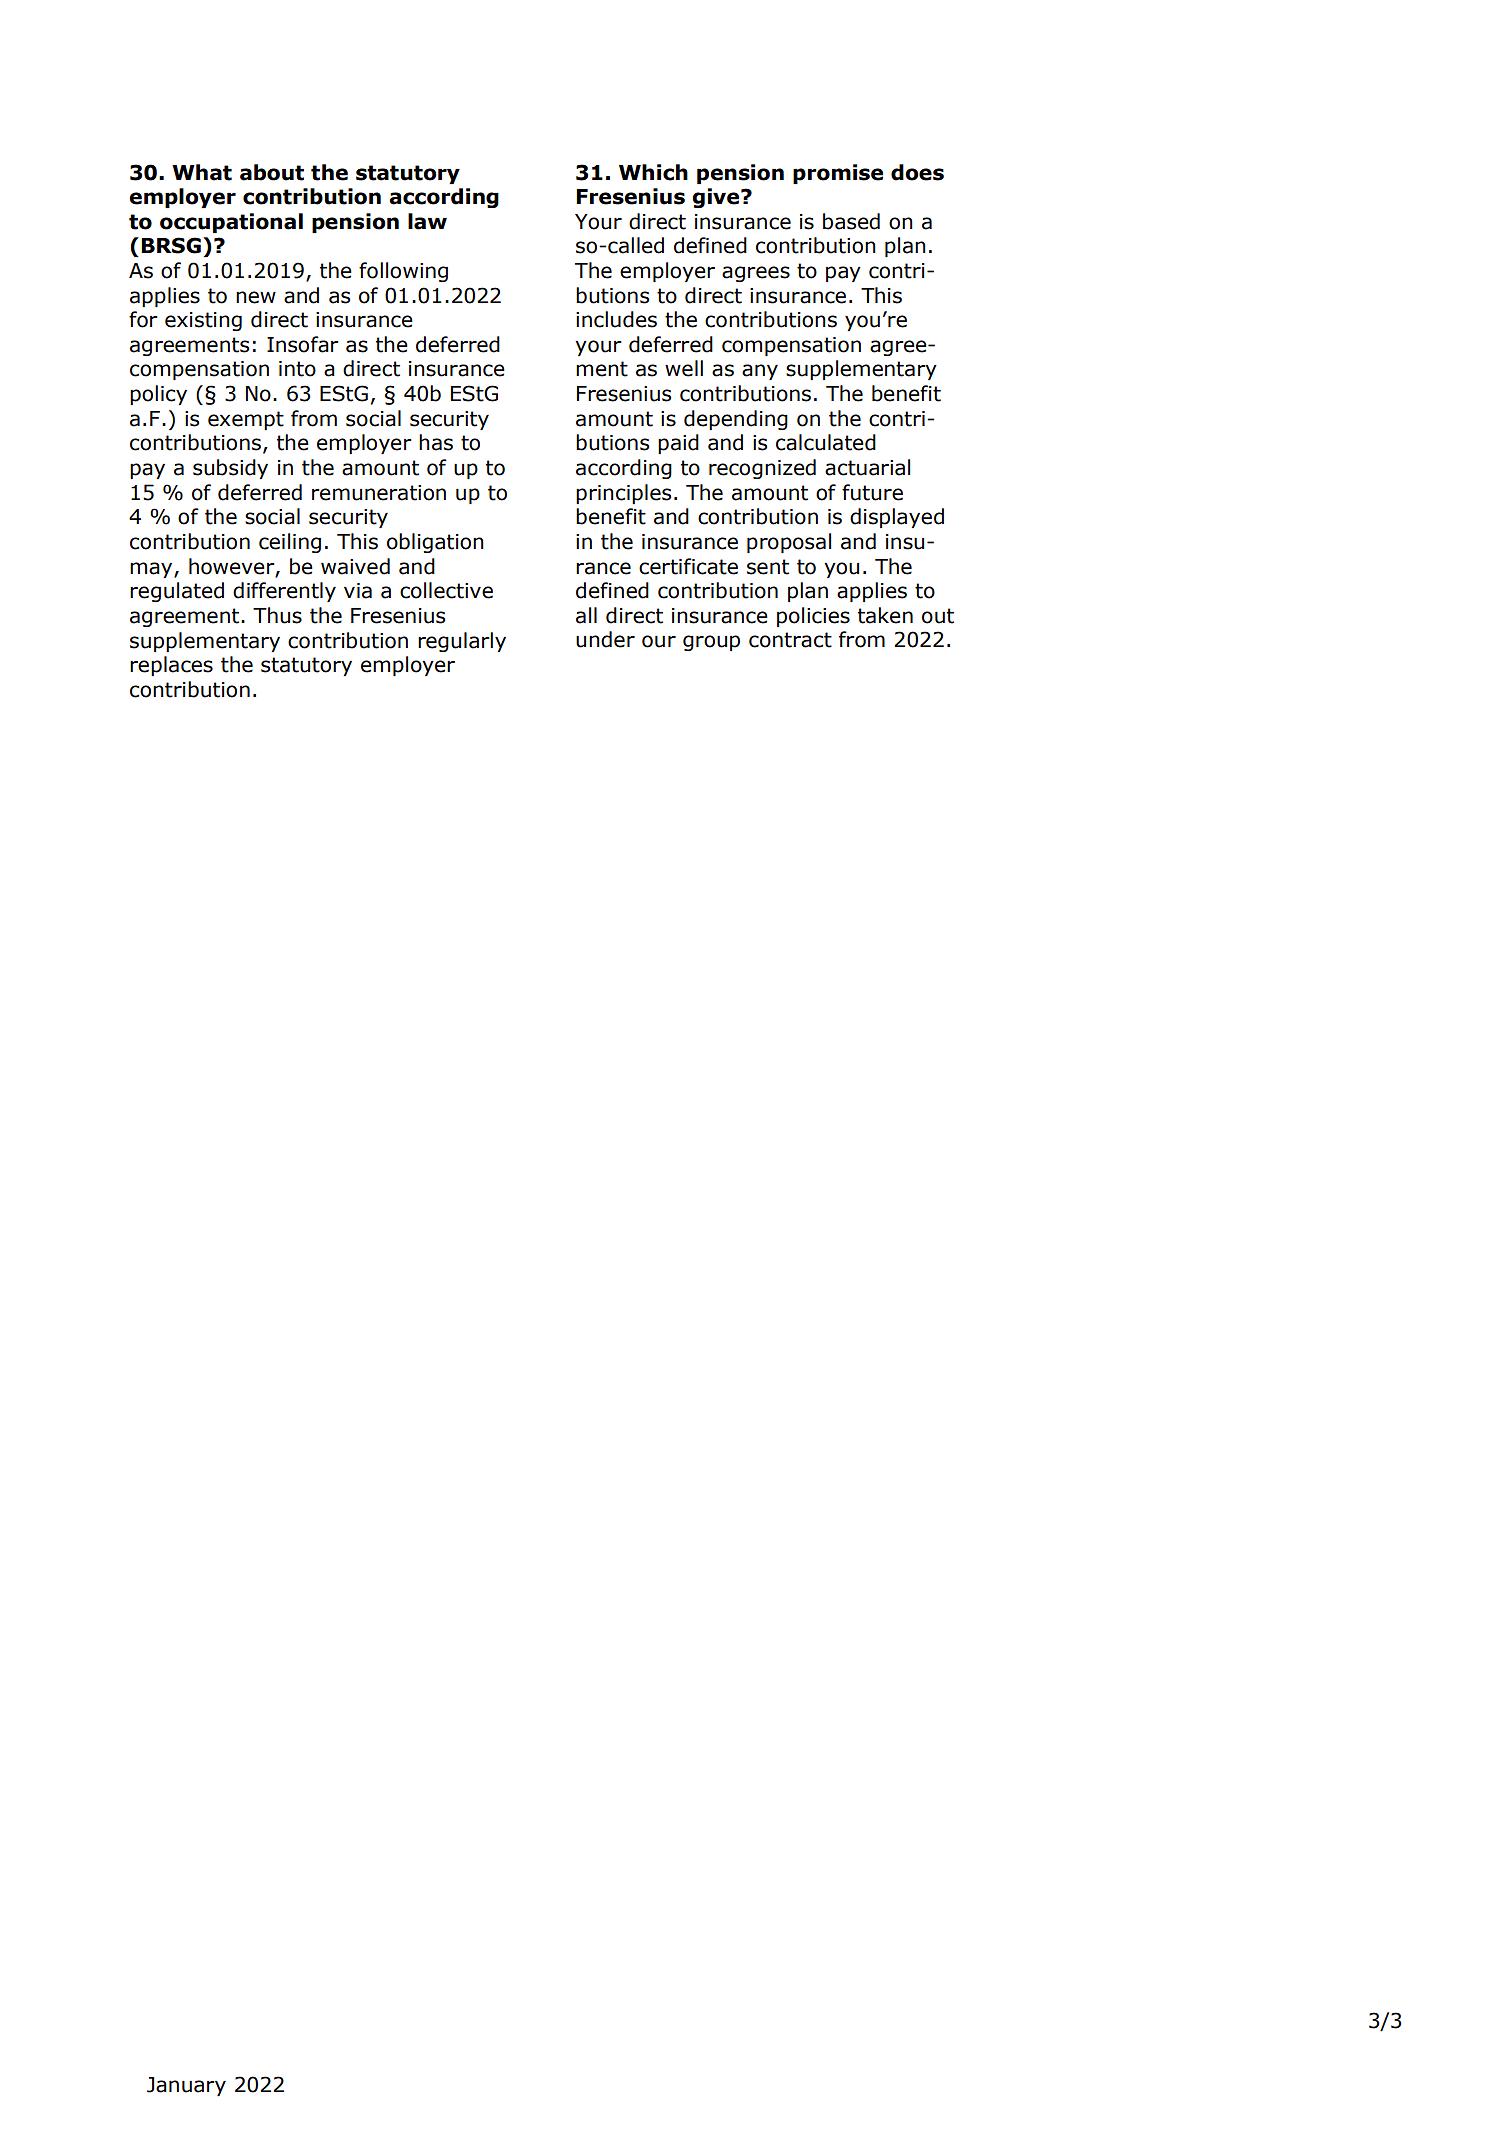 Image resolution: width=1506 pixels, height=2132 pixels. I want to click on via, so click(358, 591).
